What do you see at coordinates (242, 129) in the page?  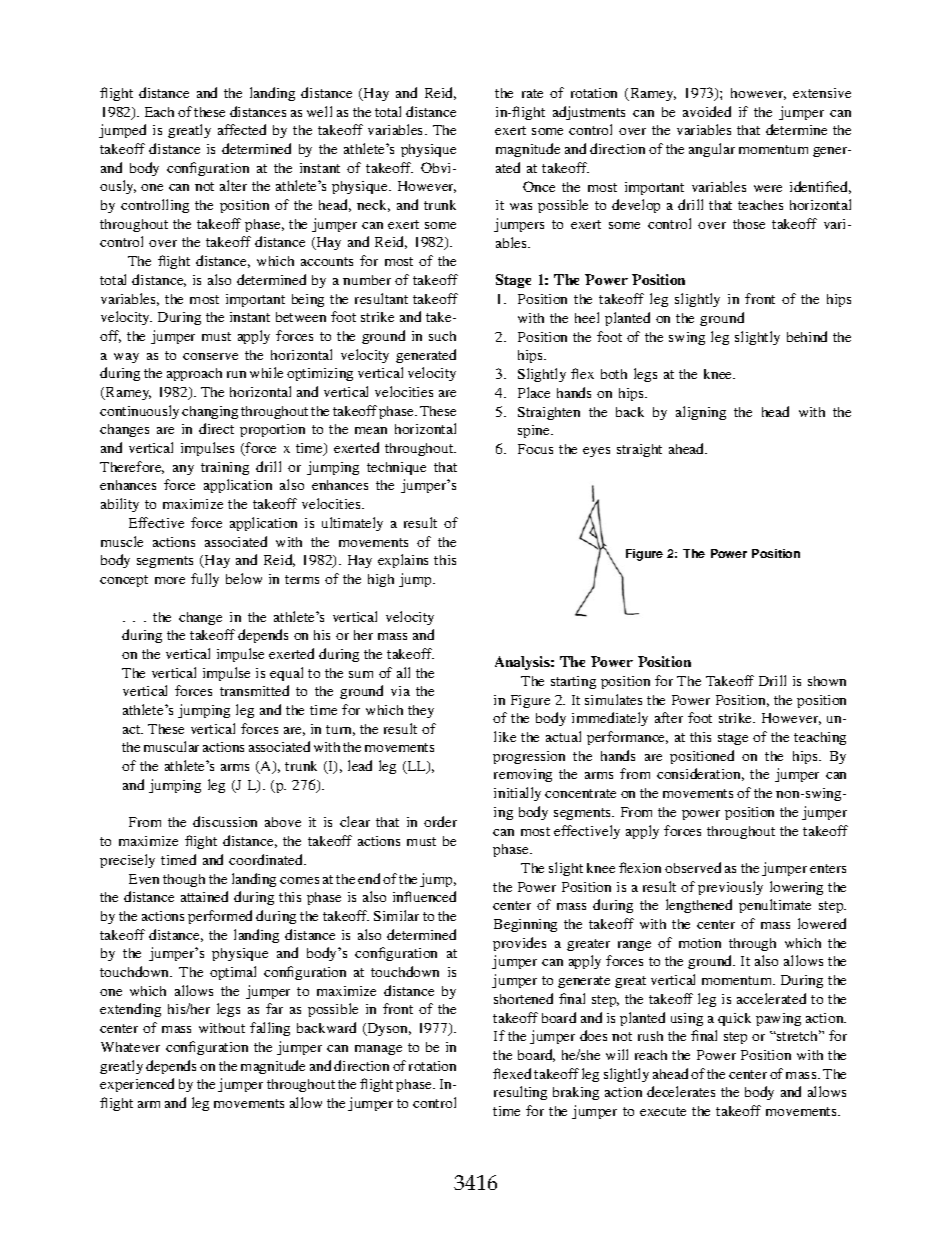 I see `affected` at bounding box center [242, 129].
